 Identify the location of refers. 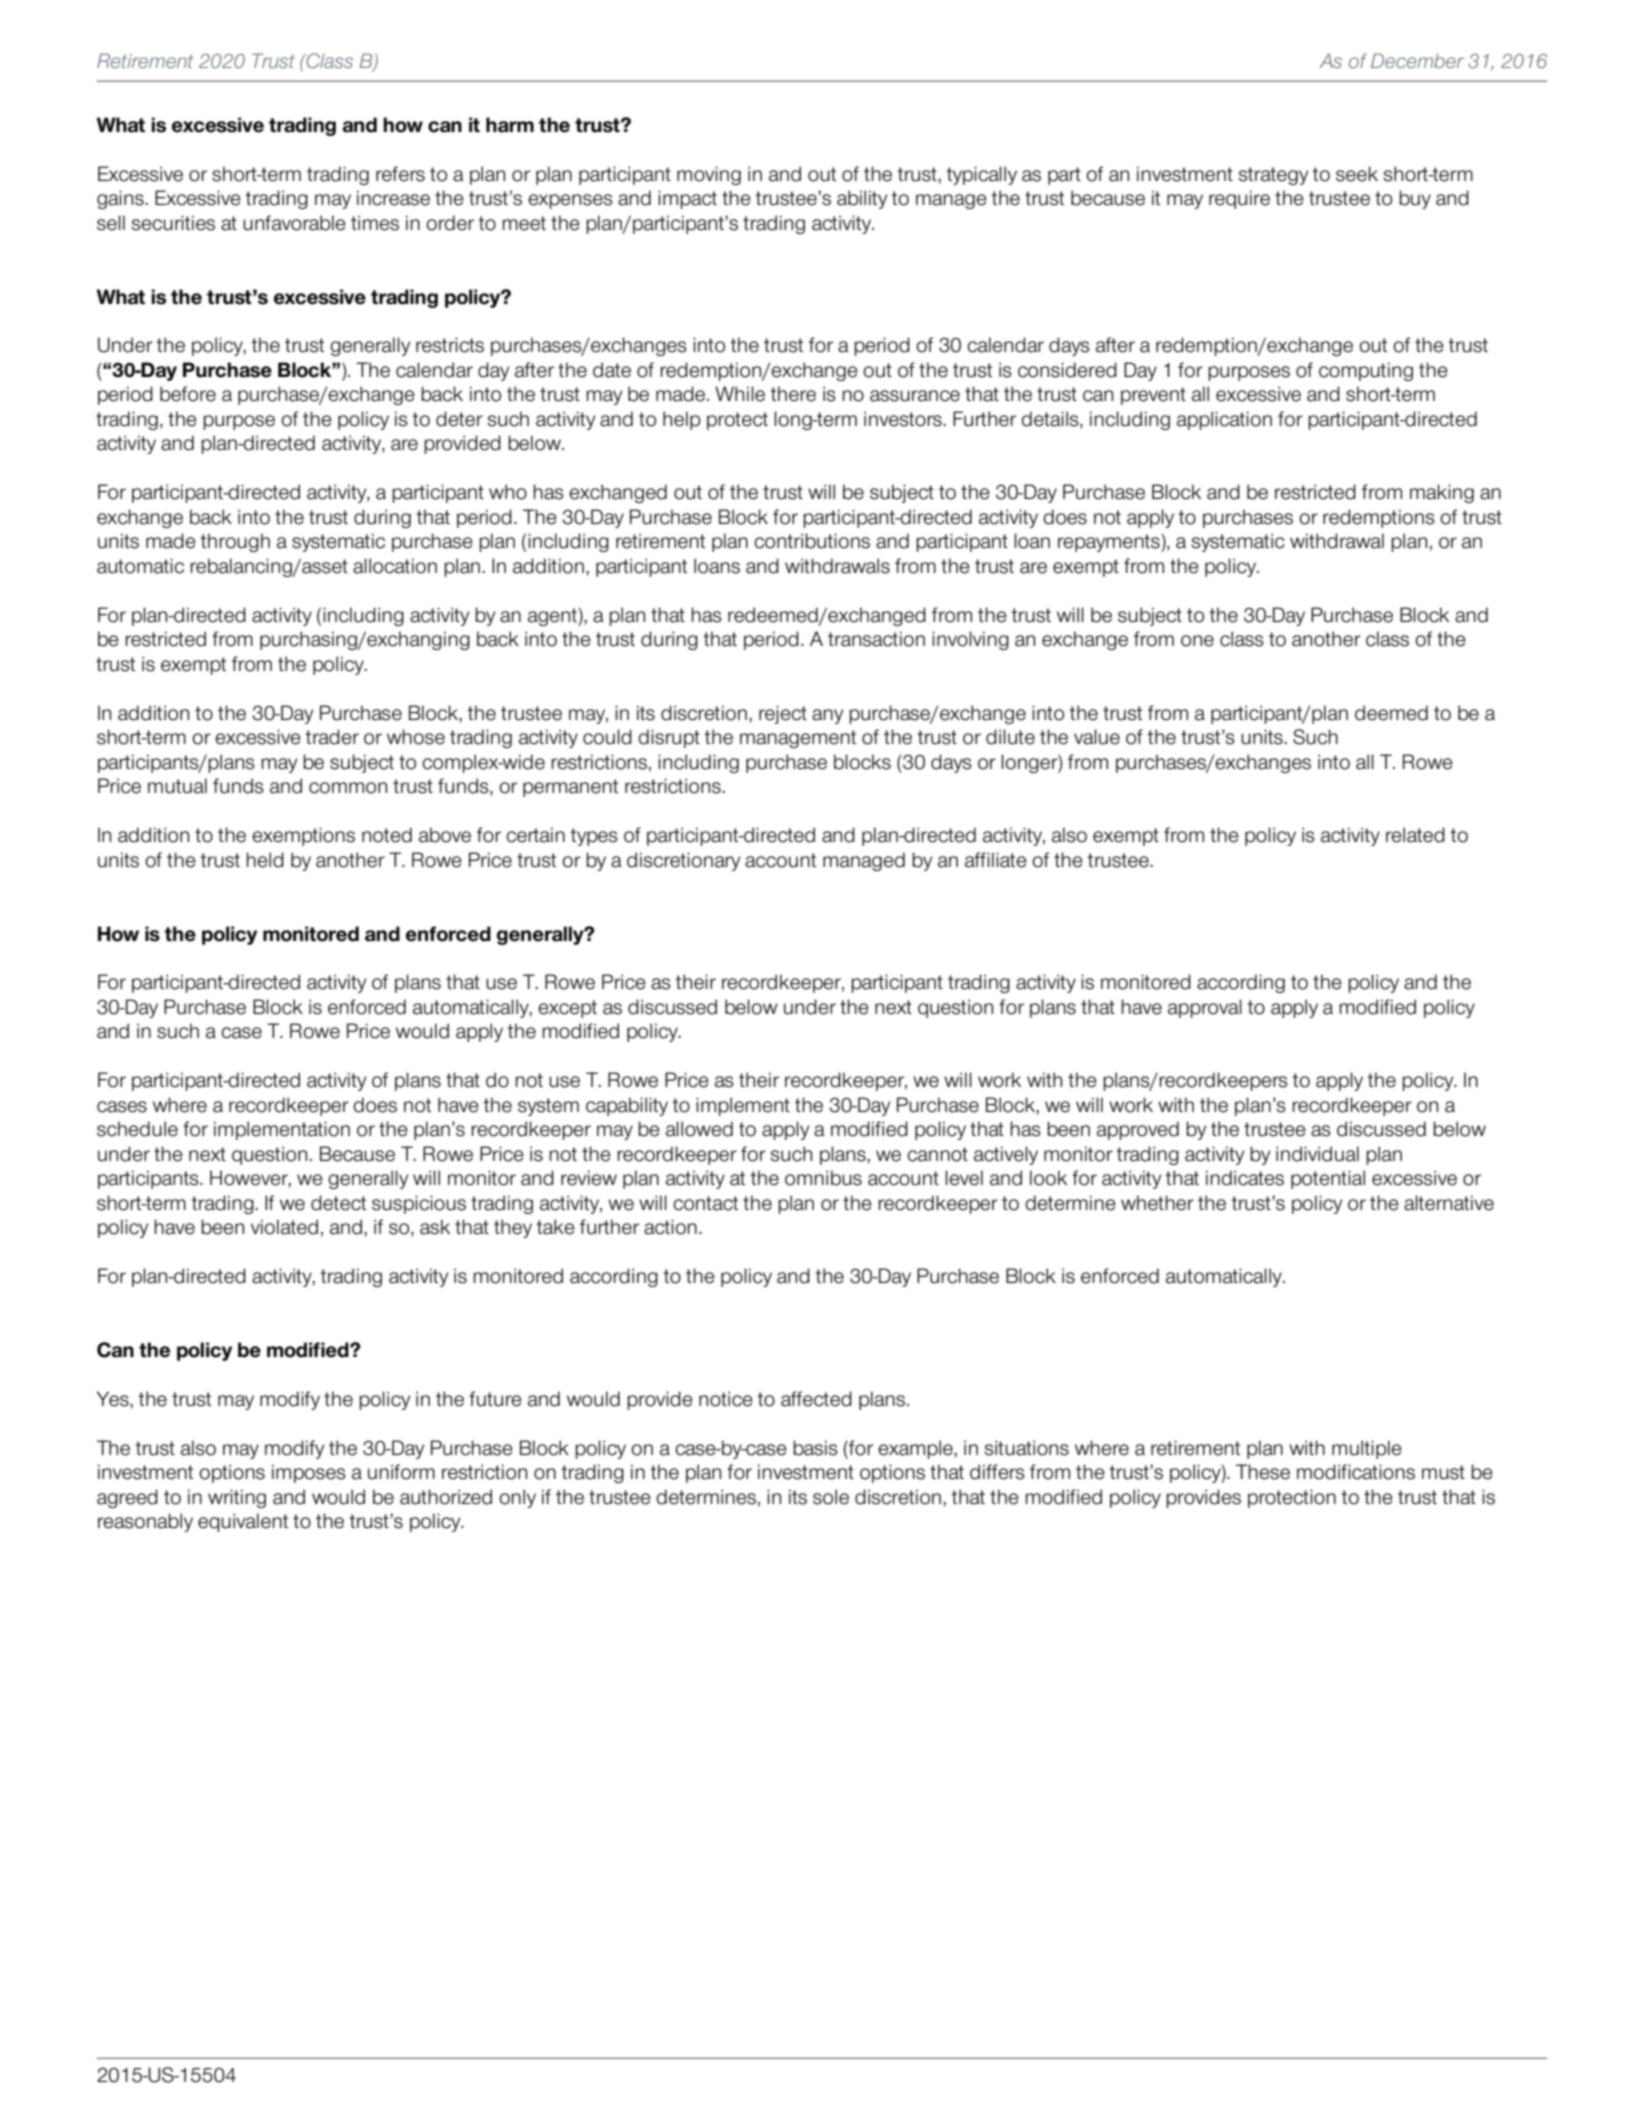
(400, 174).
